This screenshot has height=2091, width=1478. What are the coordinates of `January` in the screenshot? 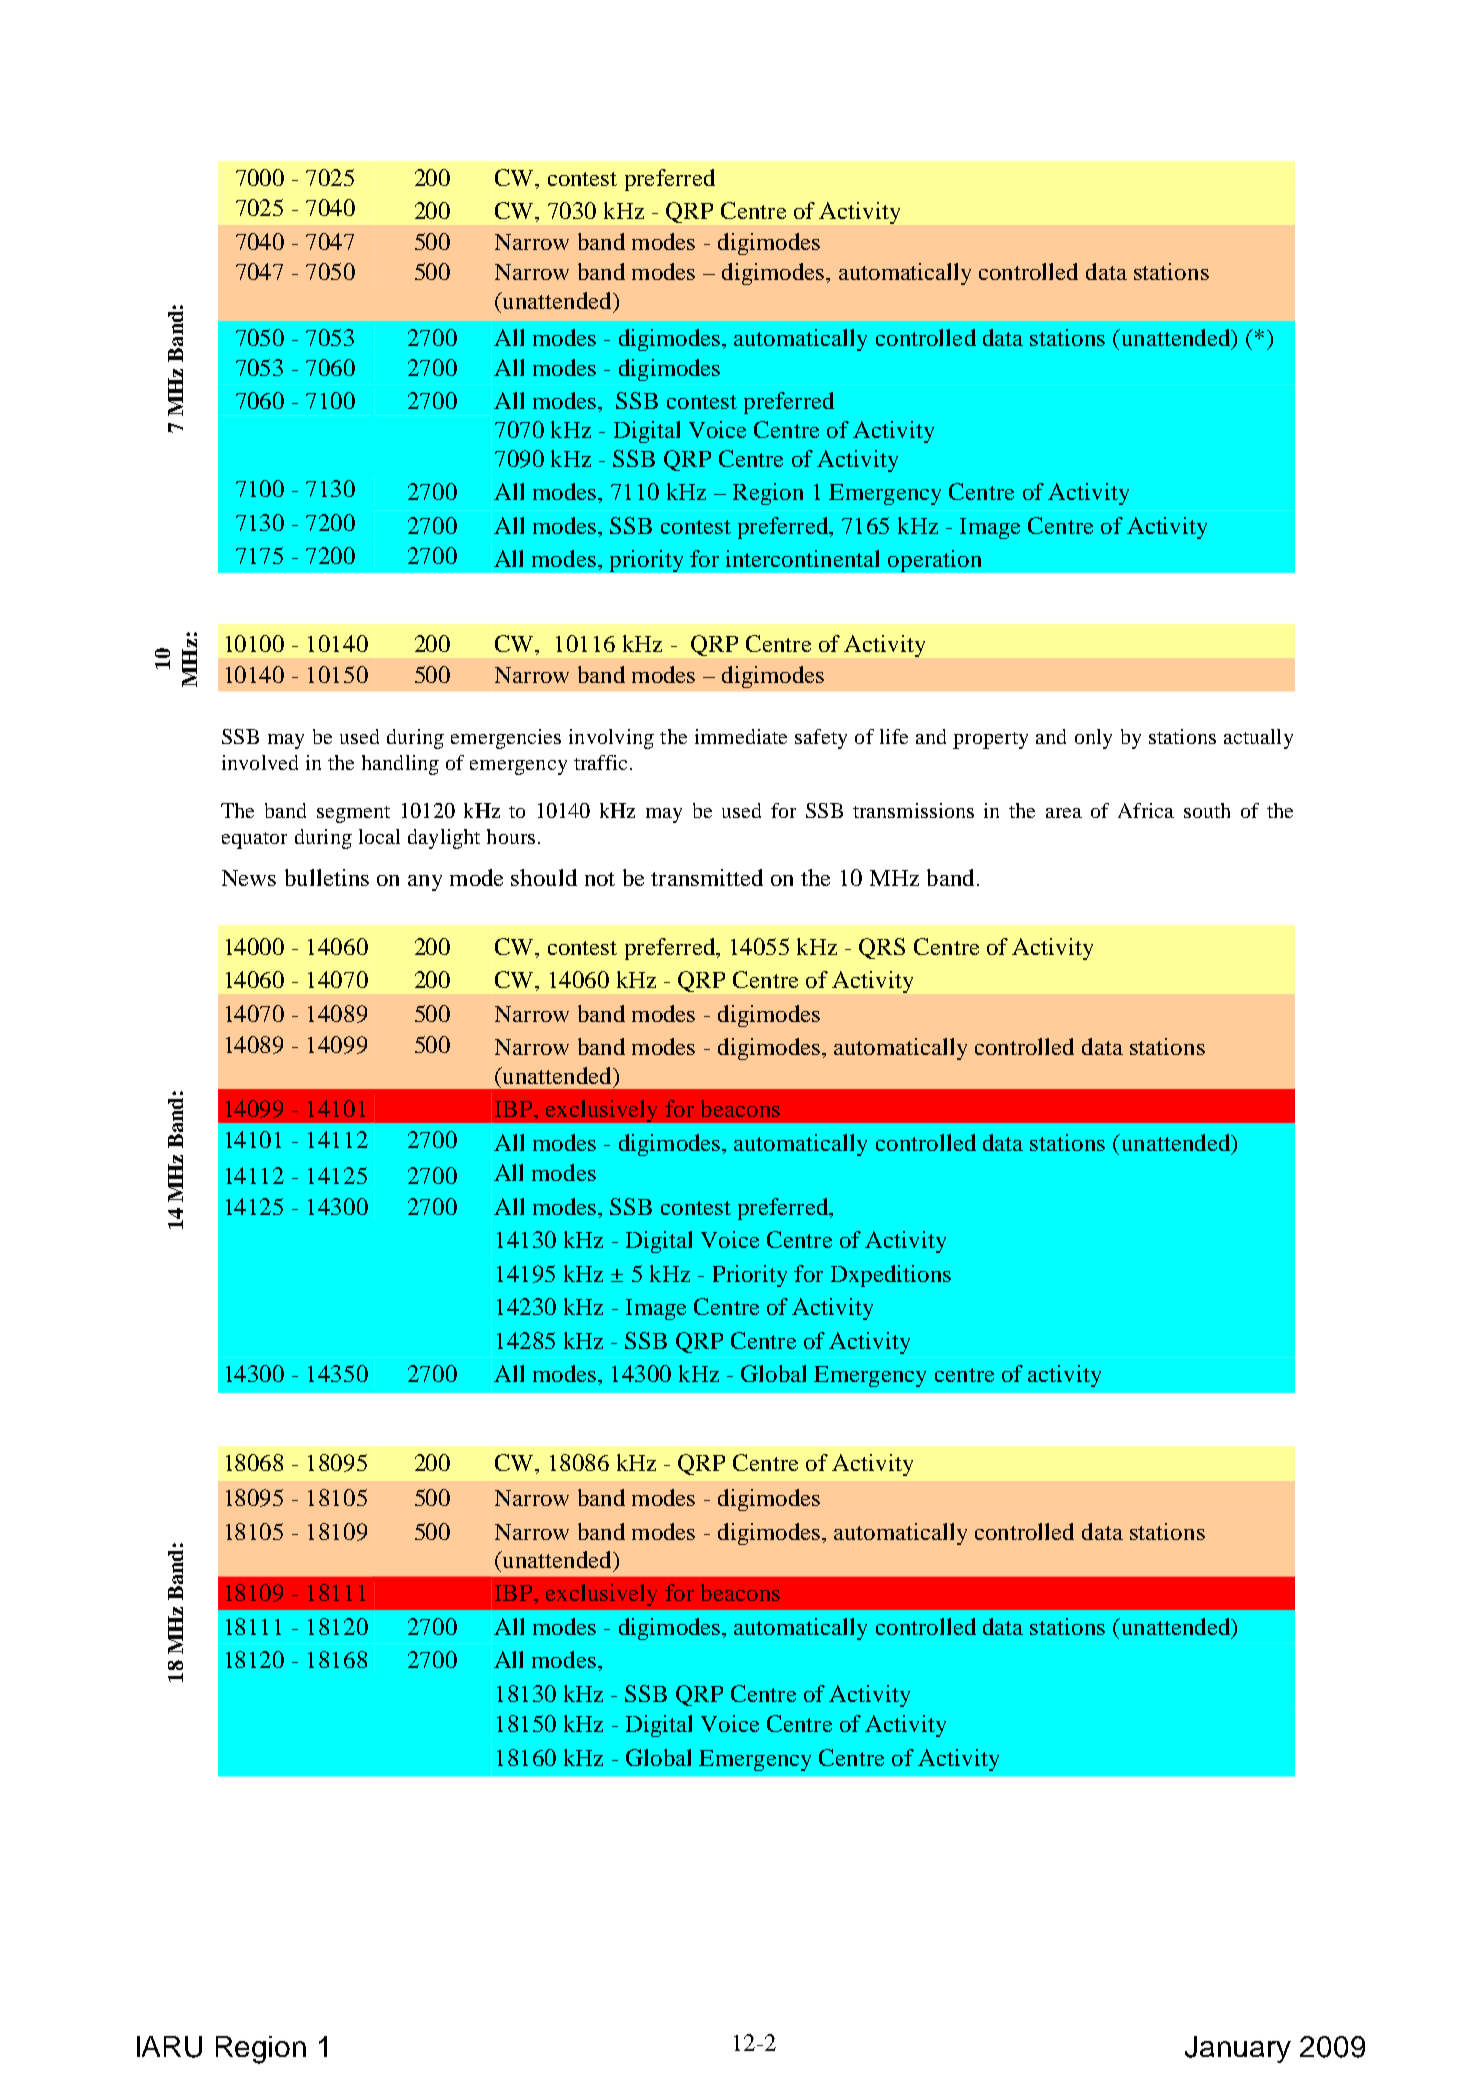 It's located at (1238, 2049).
